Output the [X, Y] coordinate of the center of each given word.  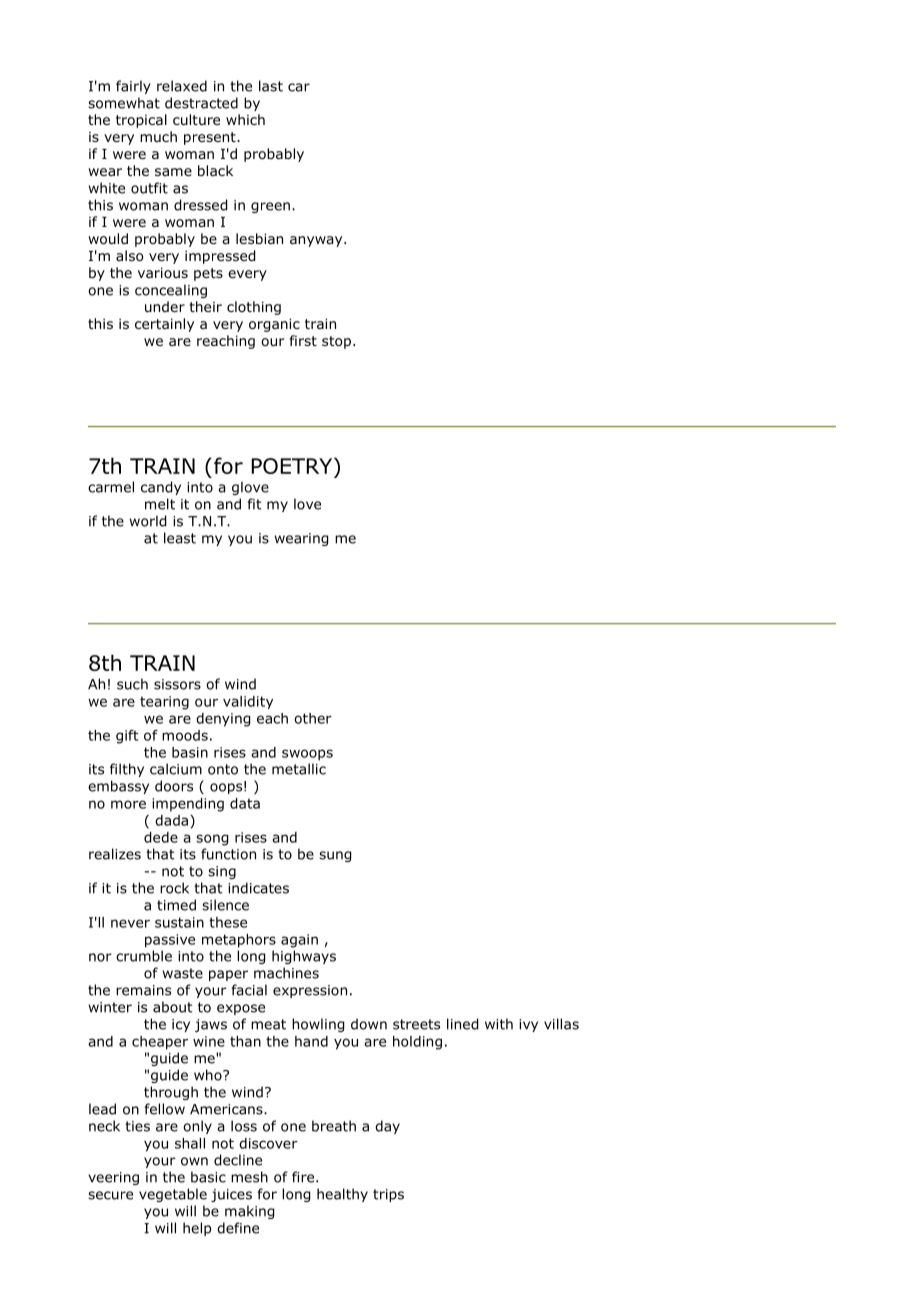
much [158, 136]
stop [336, 342]
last [271, 86]
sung [335, 856]
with [499, 1024]
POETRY [293, 465]
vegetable [173, 1195]
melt [160, 504]
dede [161, 837]
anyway [317, 241]
